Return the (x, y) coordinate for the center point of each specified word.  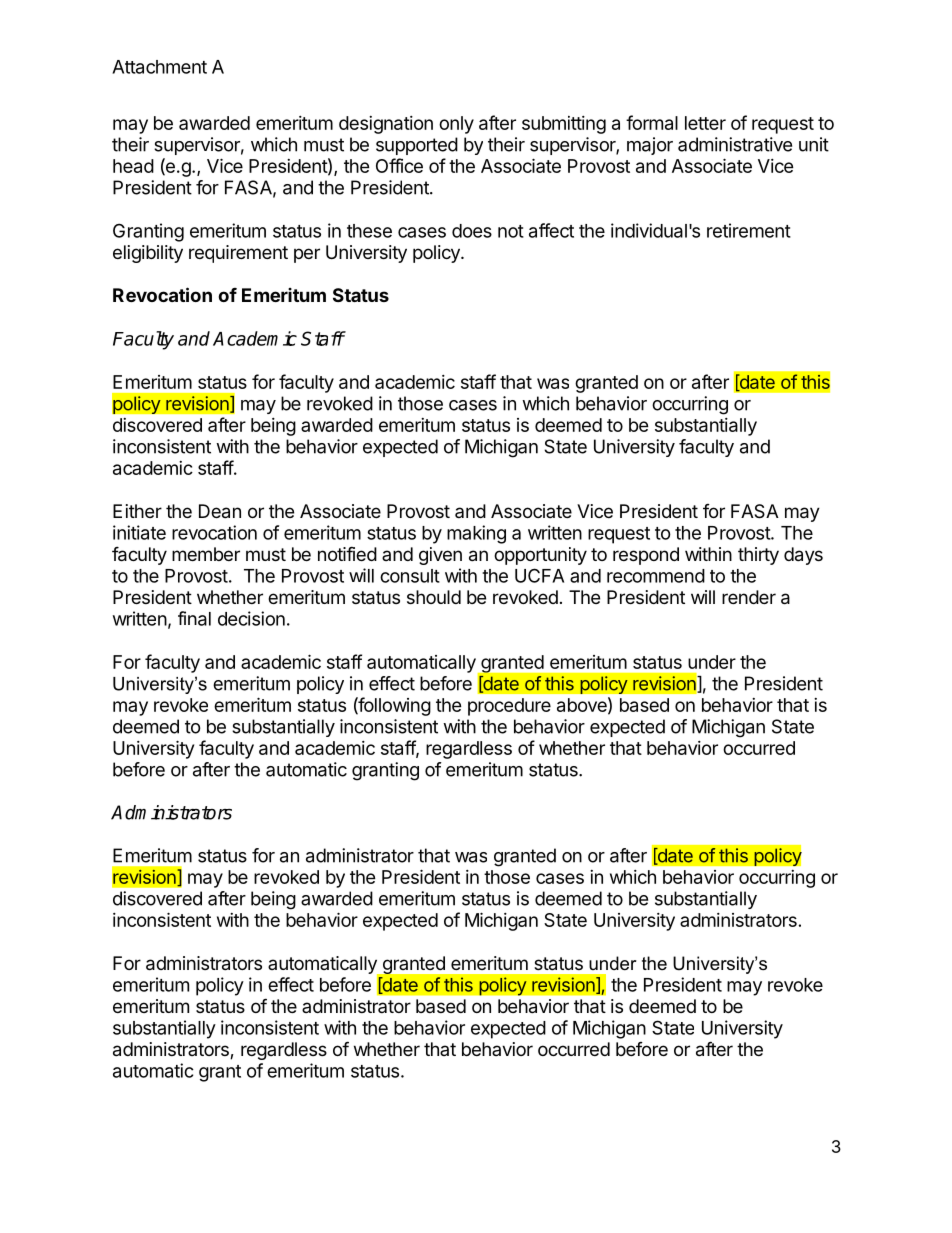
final (194, 618)
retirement (749, 230)
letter (705, 123)
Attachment (159, 67)
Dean (220, 511)
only (456, 125)
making (476, 534)
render (749, 597)
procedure (509, 707)
